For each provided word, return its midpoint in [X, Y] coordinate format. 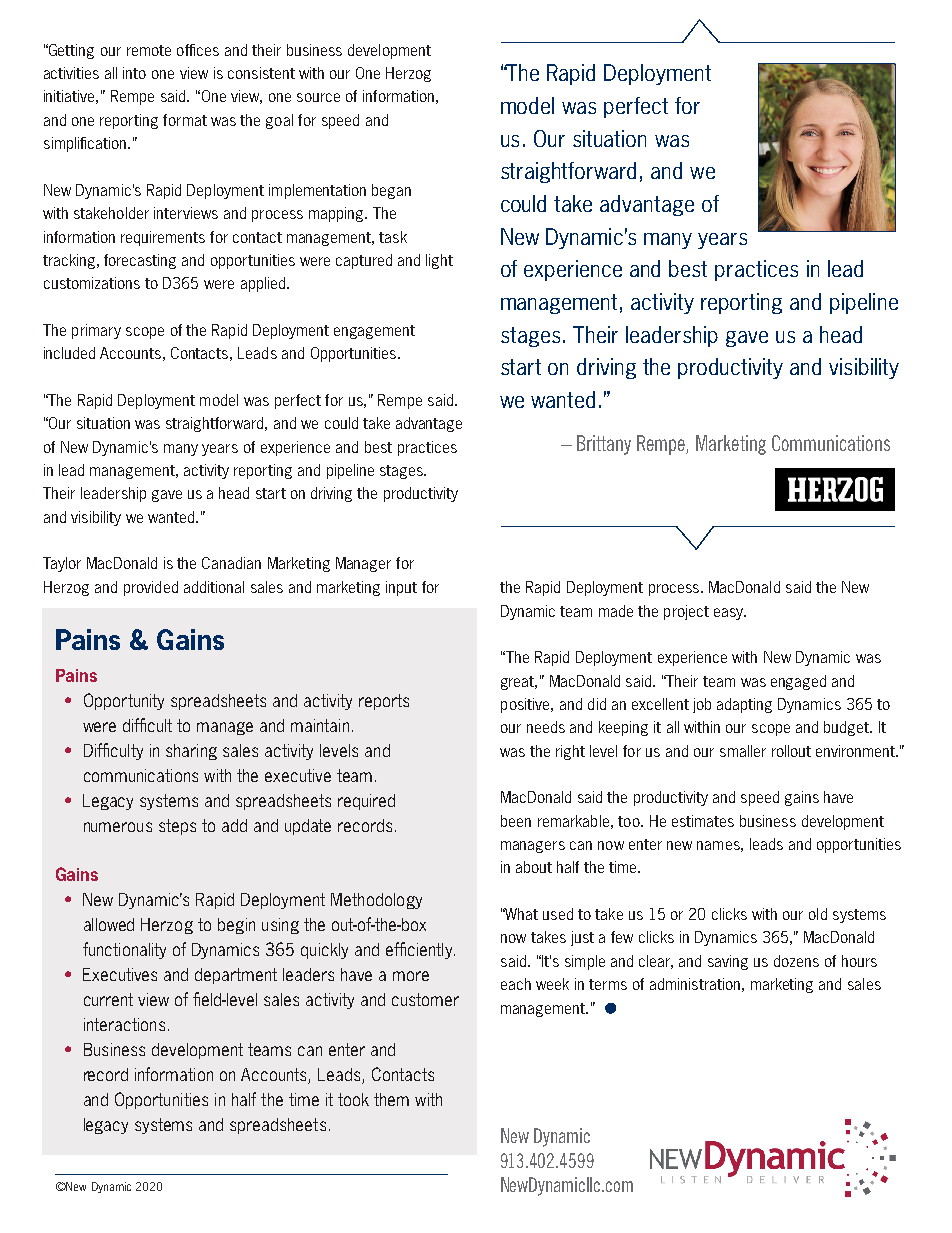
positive [526, 705]
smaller [743, 751]
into [134, 73]
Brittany [604, 445]
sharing [191, 752]
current [108, 999]
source [318, 97]
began [391, 191]
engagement [374, 332]
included [69, 353]
